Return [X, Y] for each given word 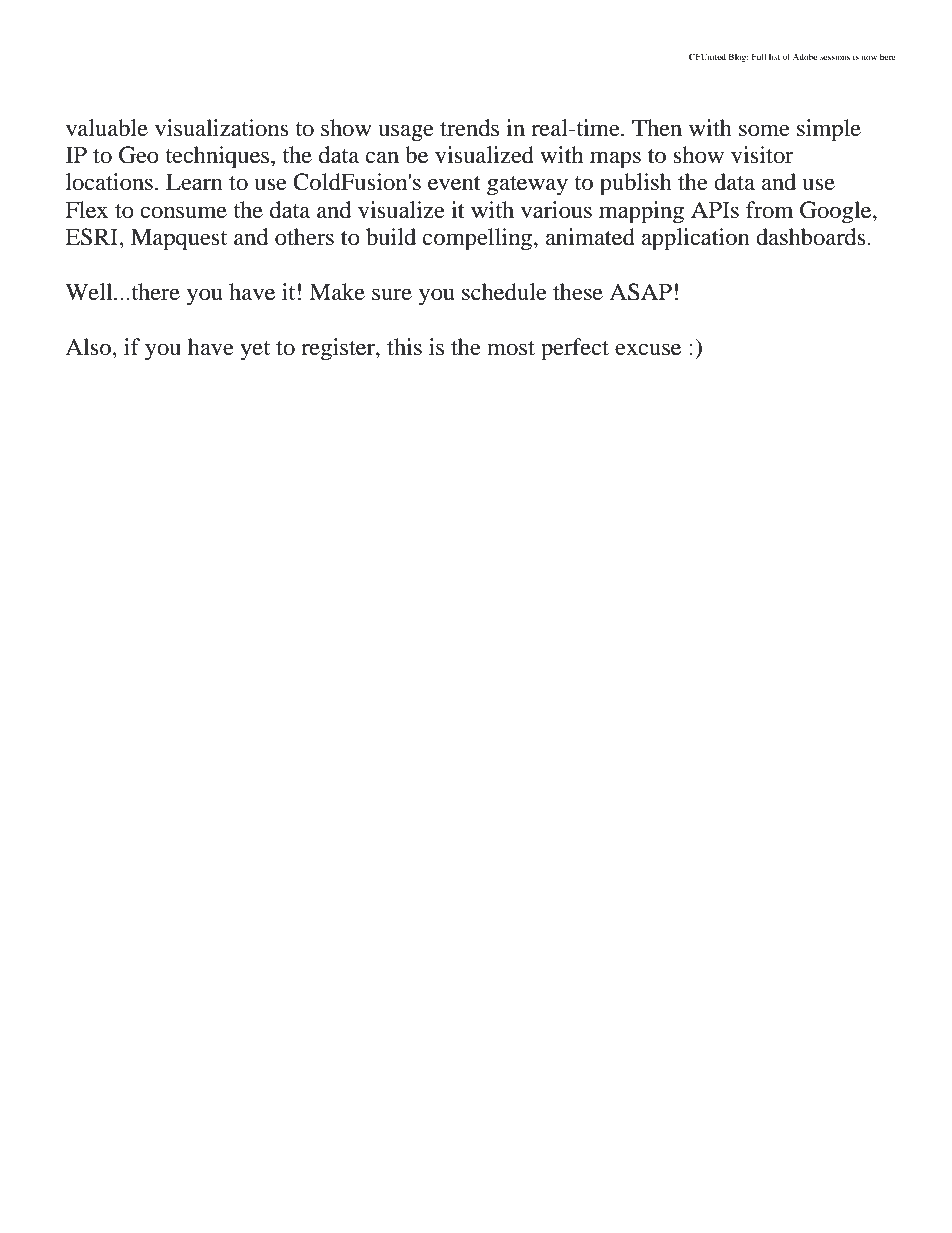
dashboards [812, 237]
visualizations [222, 128]
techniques [218, 157]
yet [255, 351]
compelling [479, 239]
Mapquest [179, 239]
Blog [738, 57]
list [774, 56]
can [382, 157]
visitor [762, 155]
